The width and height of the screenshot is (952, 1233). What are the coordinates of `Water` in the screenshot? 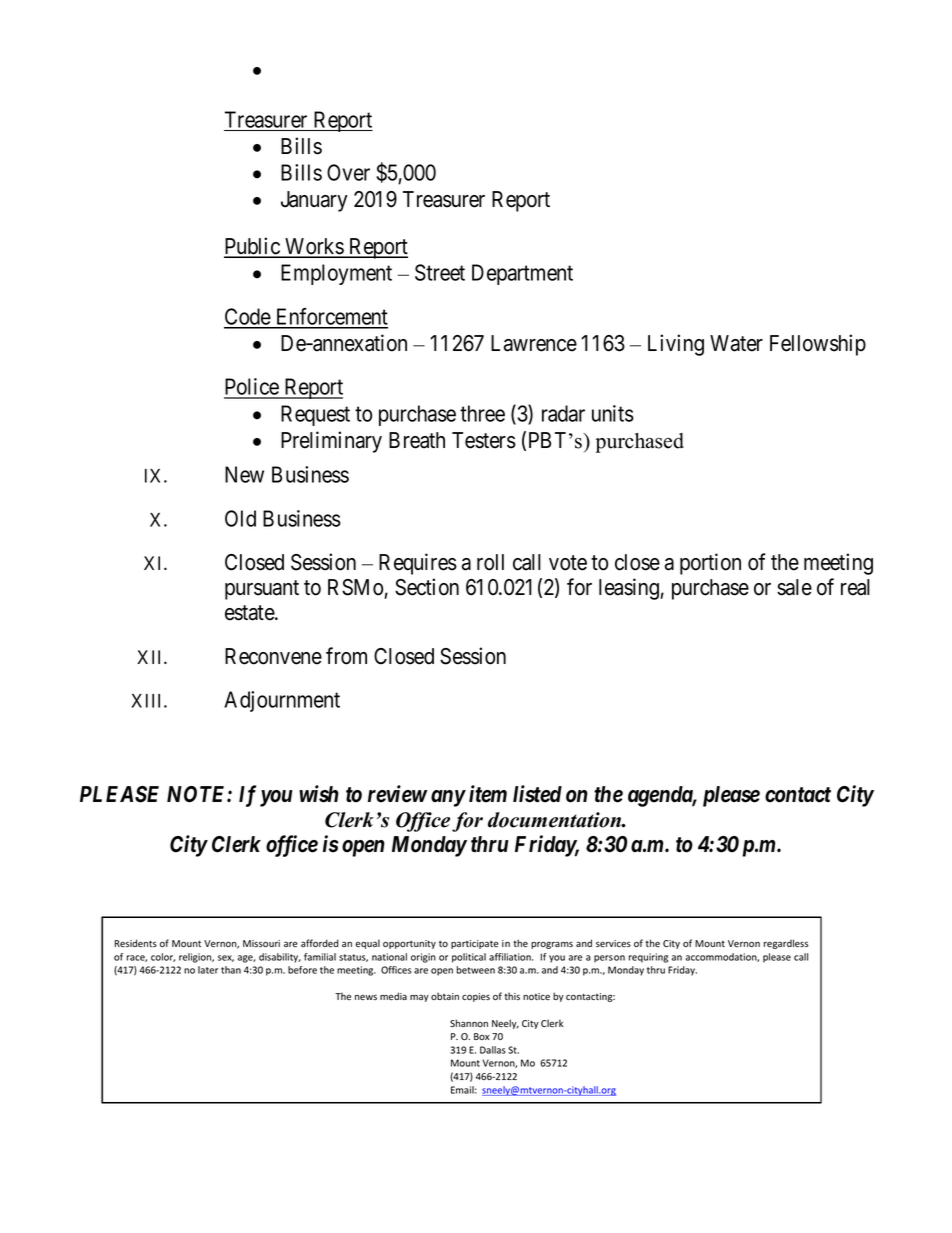 It's located at (736, 343).
